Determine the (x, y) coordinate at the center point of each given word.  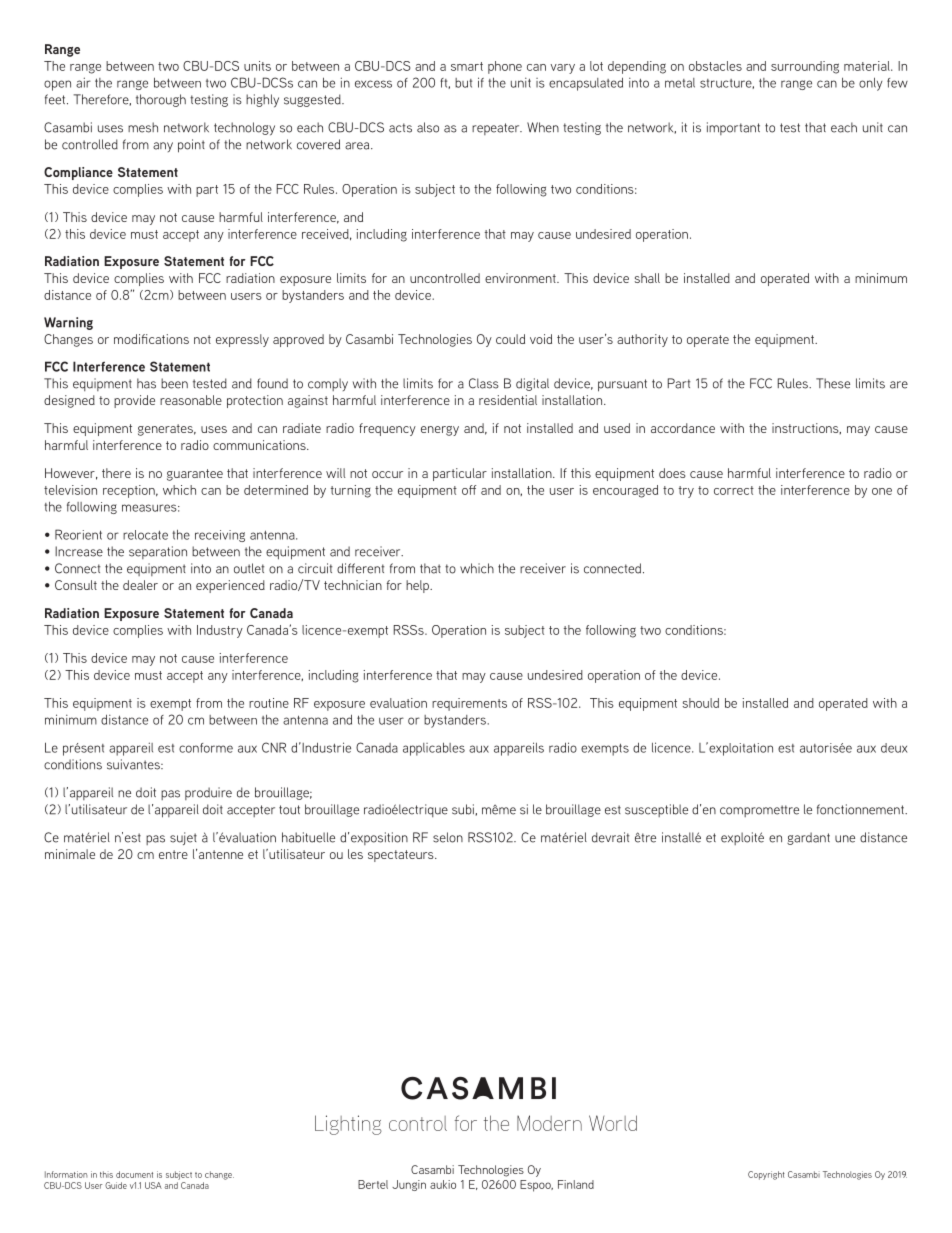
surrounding (805, 67)
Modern (549, 1123)
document (134, 1174)
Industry (220, 631)
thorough (161, 100)
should (701, 703)
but (463, 83)
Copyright (766, 1175)
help (418, 586)
